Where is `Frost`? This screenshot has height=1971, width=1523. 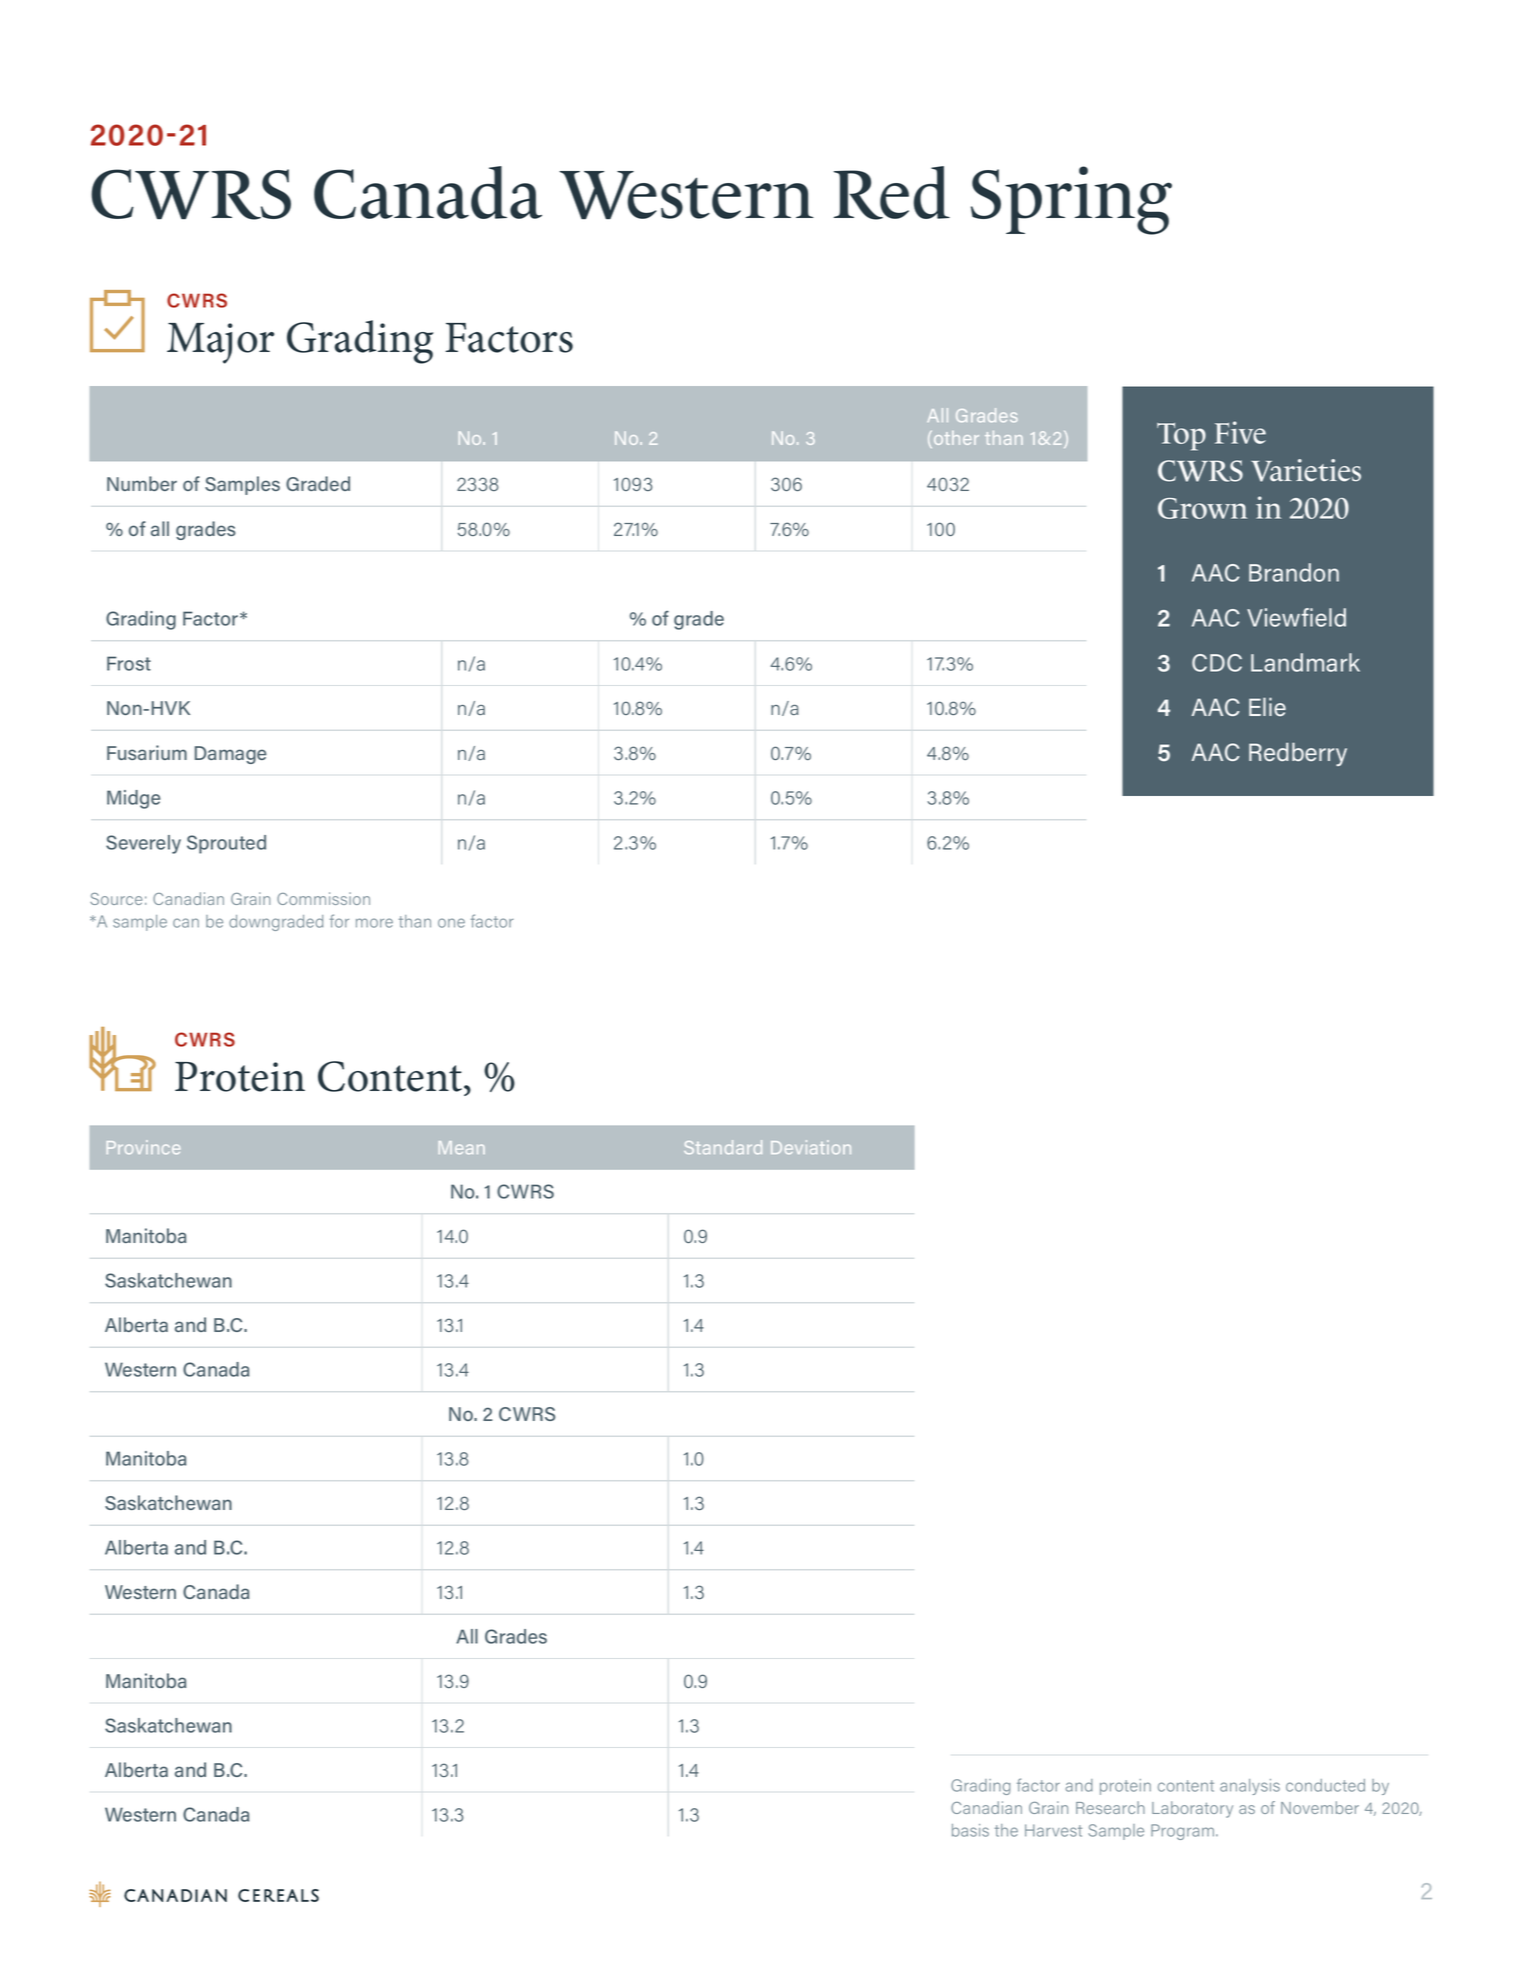 Frost is located at coordinates (129, 663).
